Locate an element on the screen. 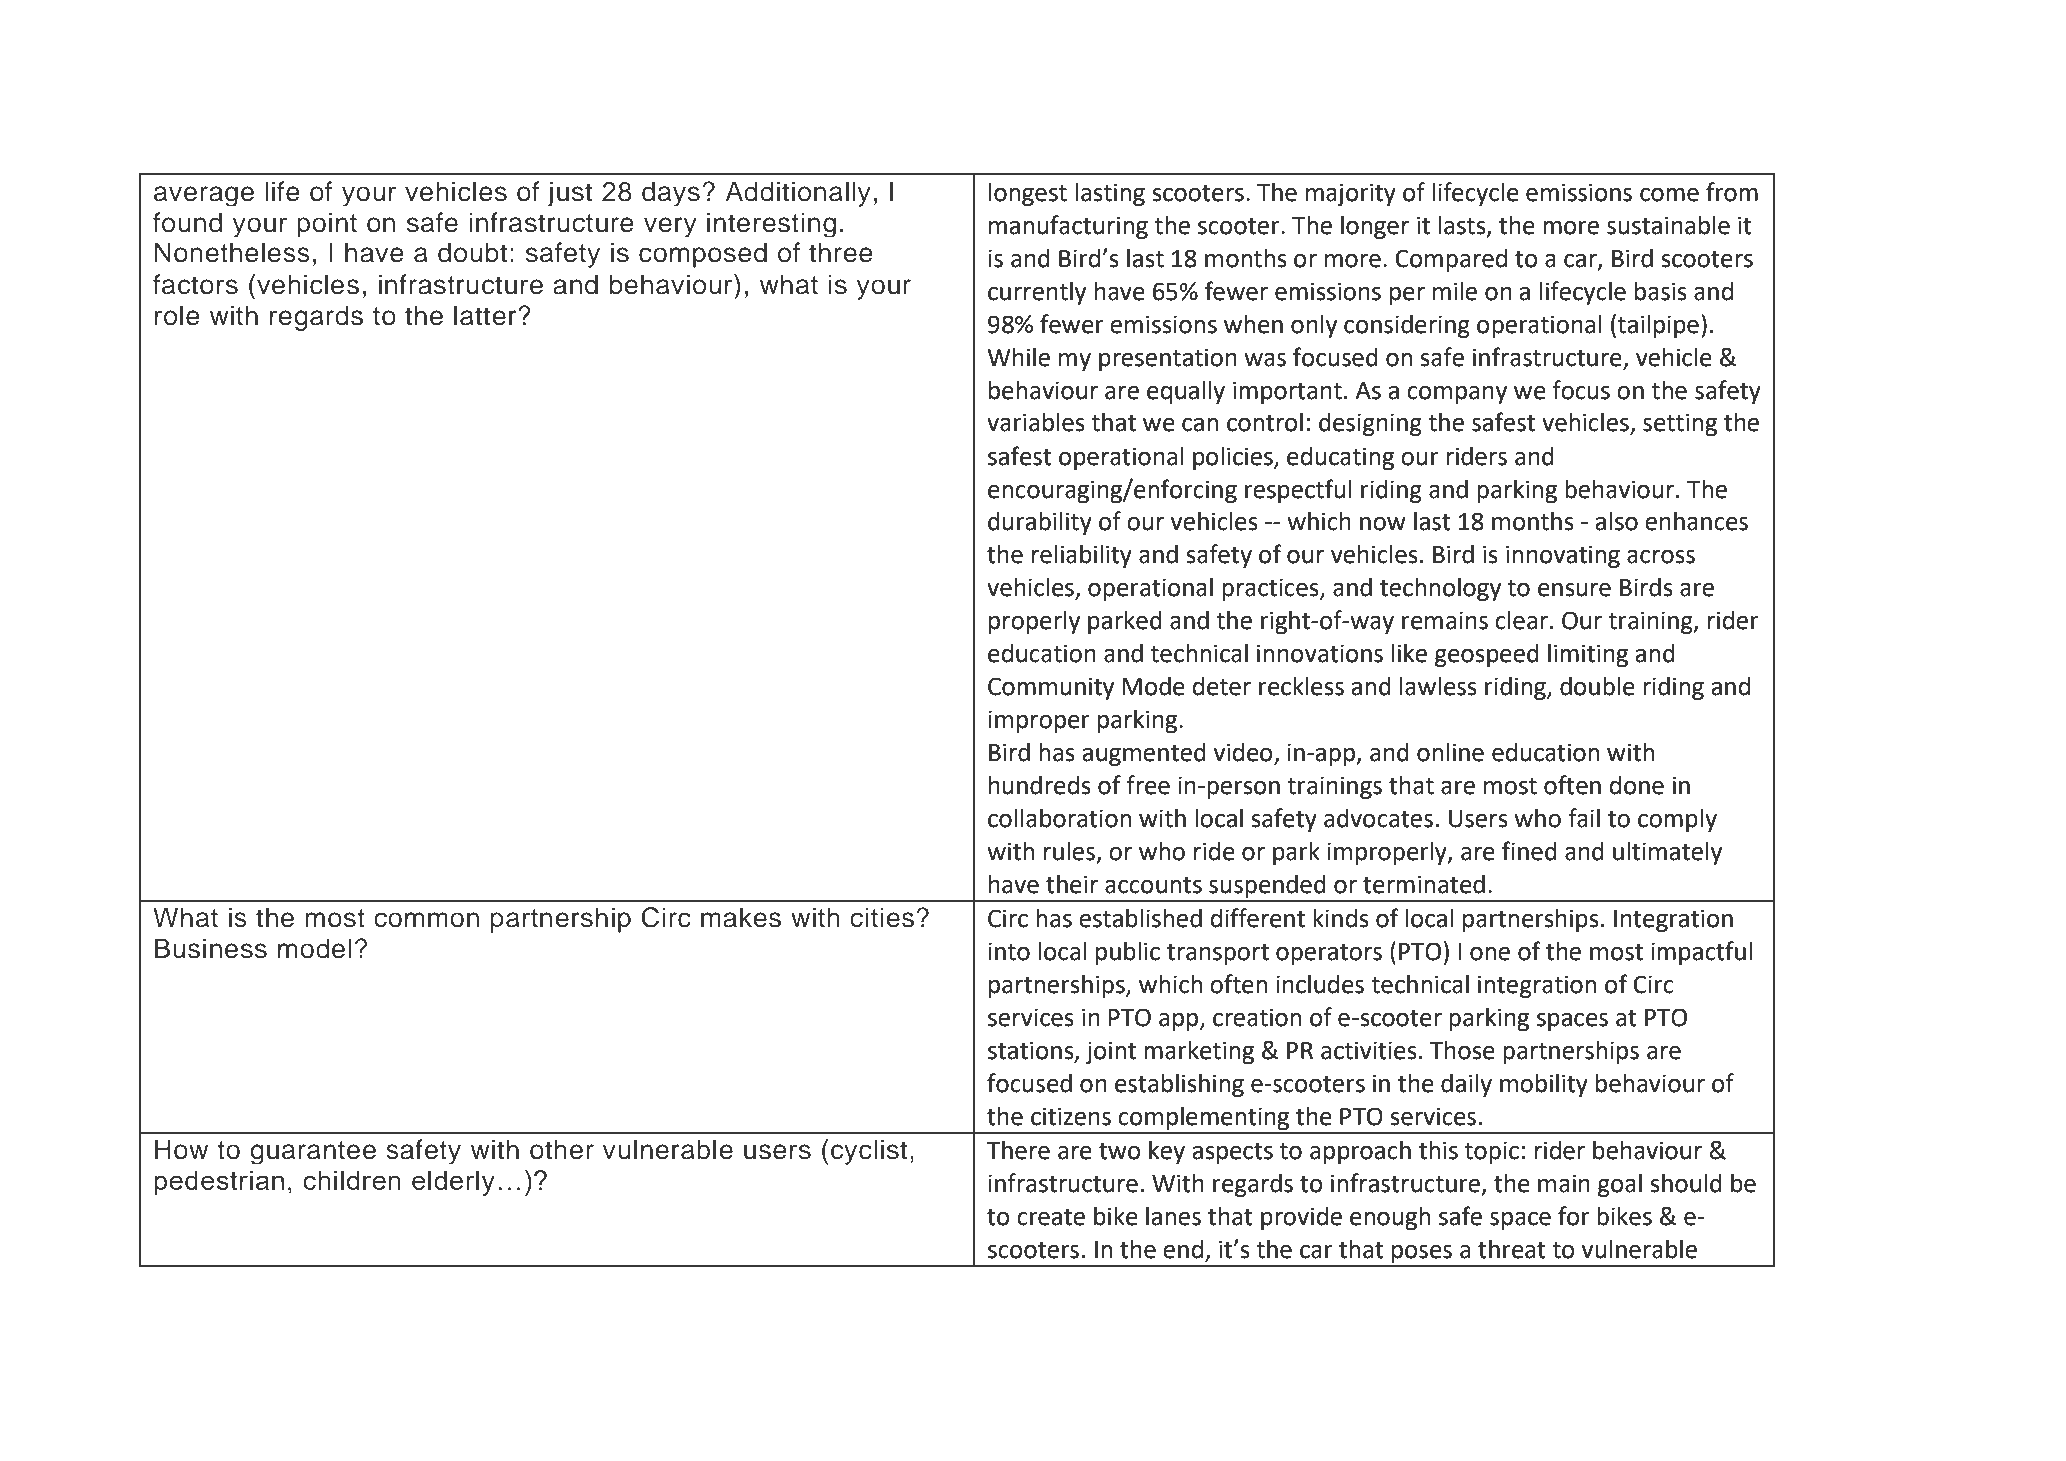  common is located at coordinates (426, 920).
